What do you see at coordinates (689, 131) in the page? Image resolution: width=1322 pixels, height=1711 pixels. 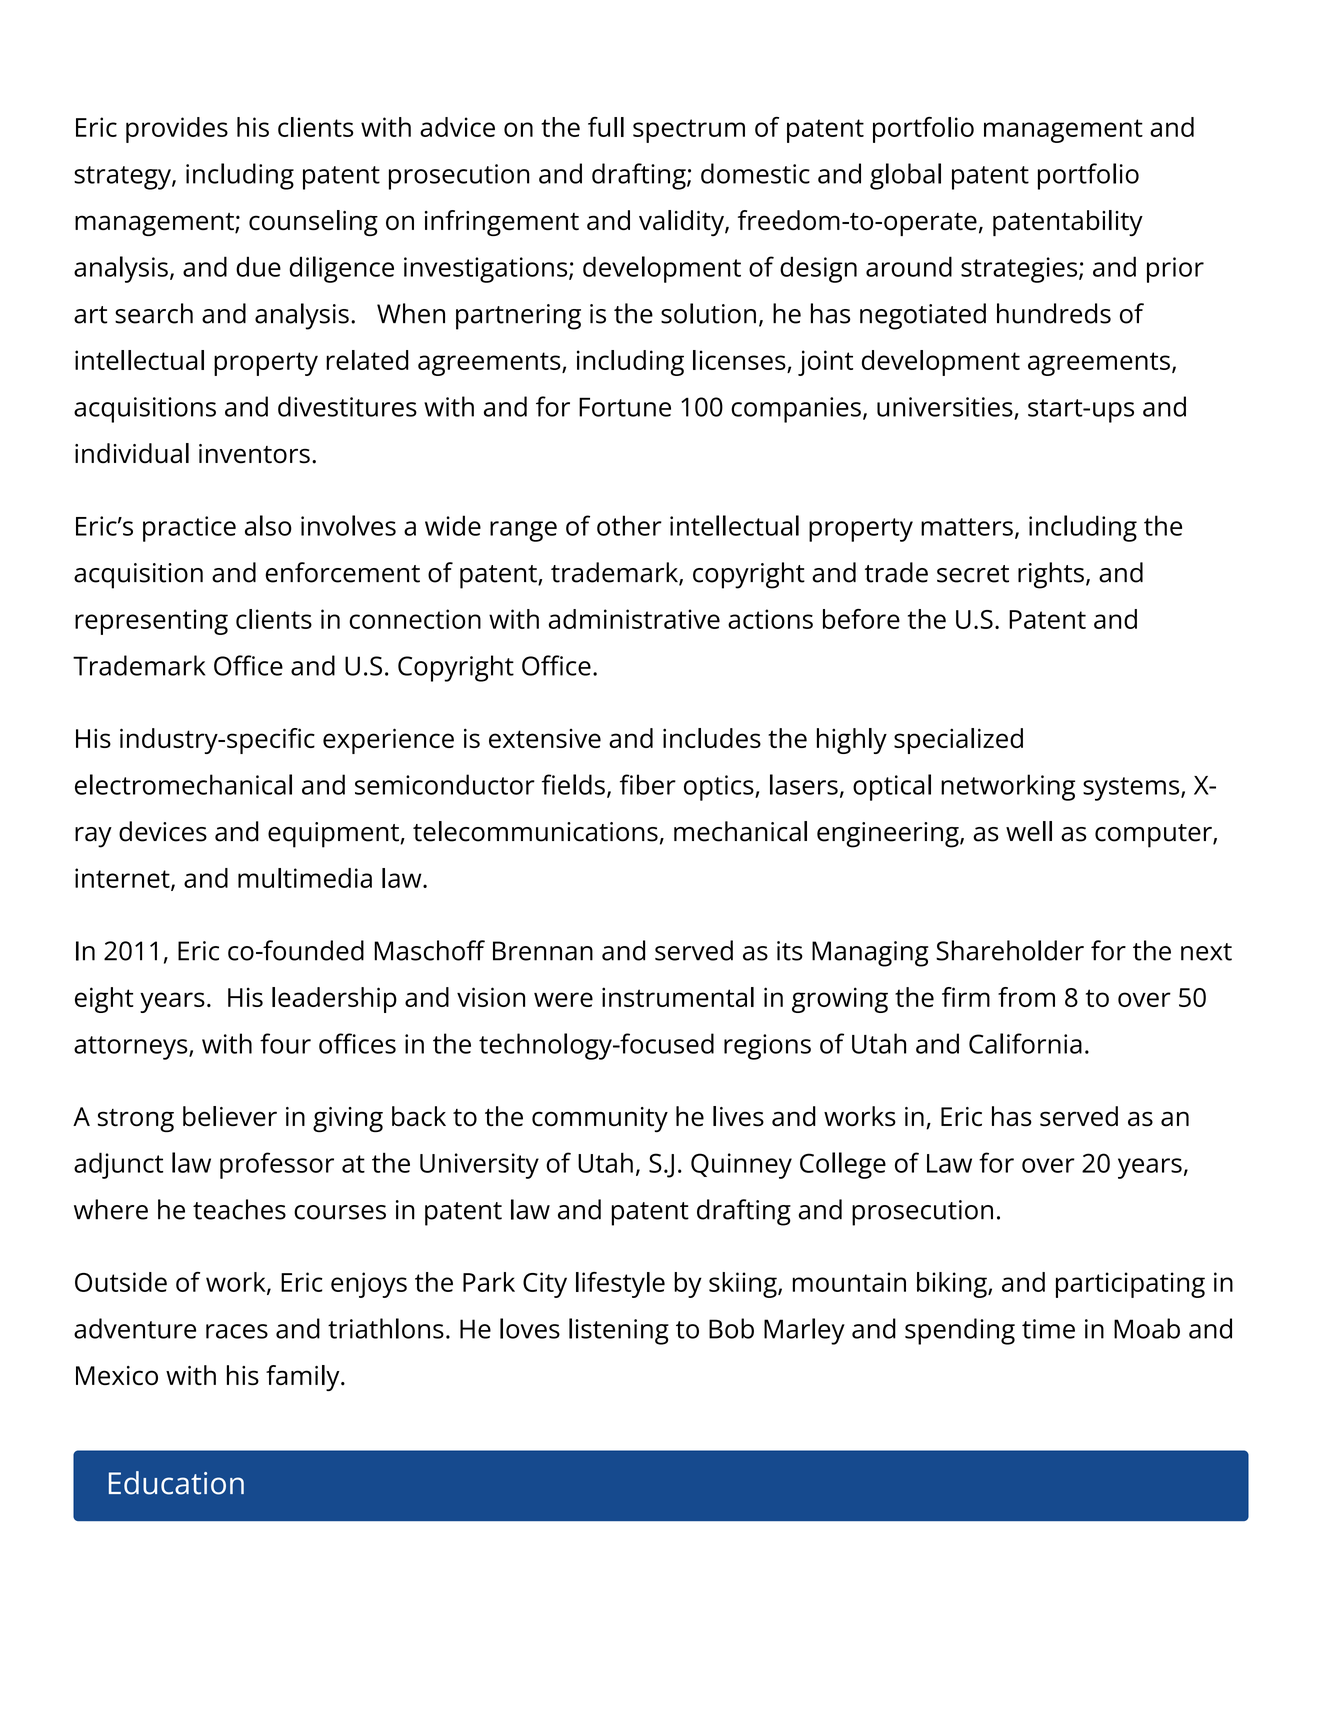 I see `spectrum` at bounding box center [689, 131].
